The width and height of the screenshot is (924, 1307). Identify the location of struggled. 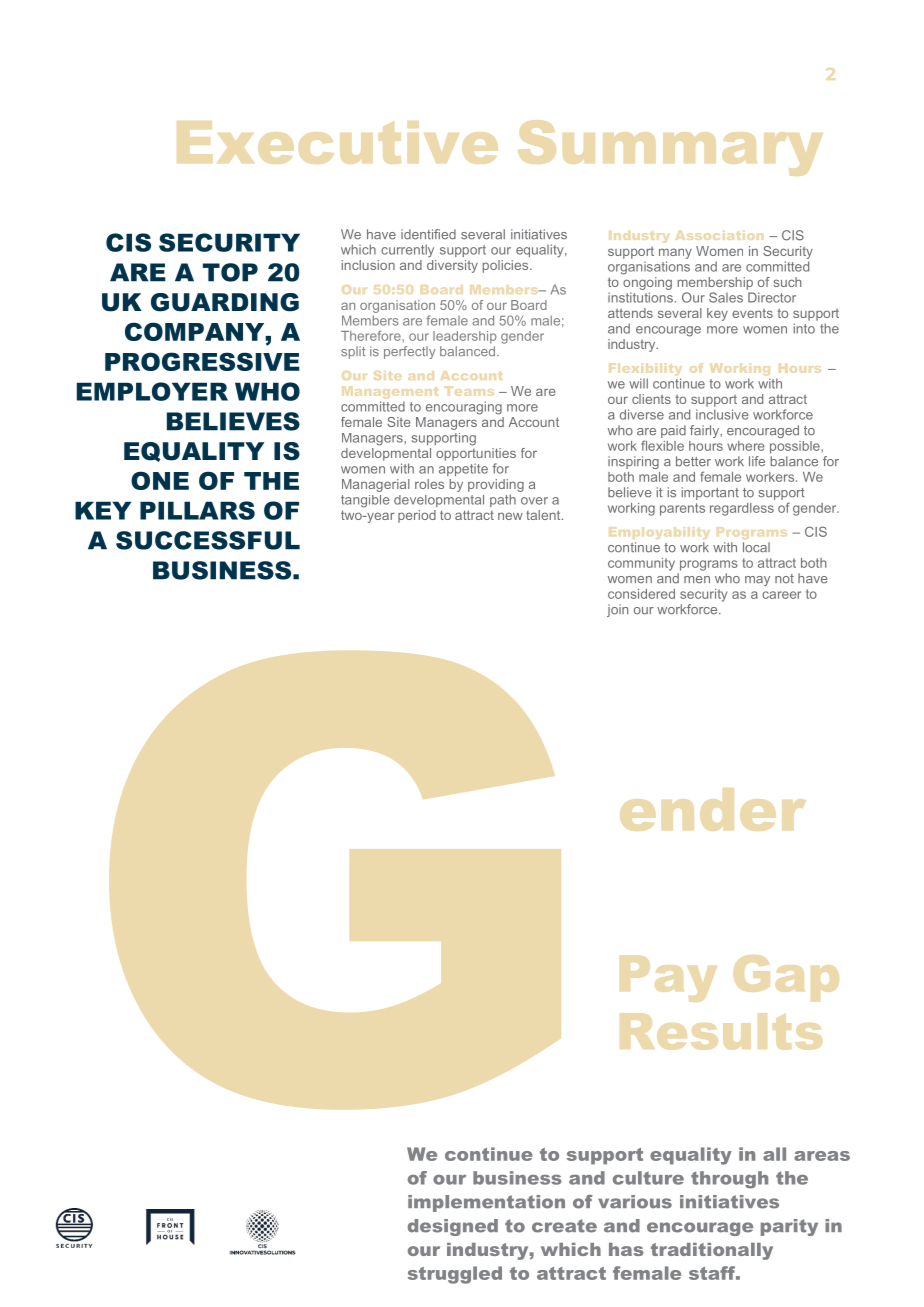
(455, 1275).
